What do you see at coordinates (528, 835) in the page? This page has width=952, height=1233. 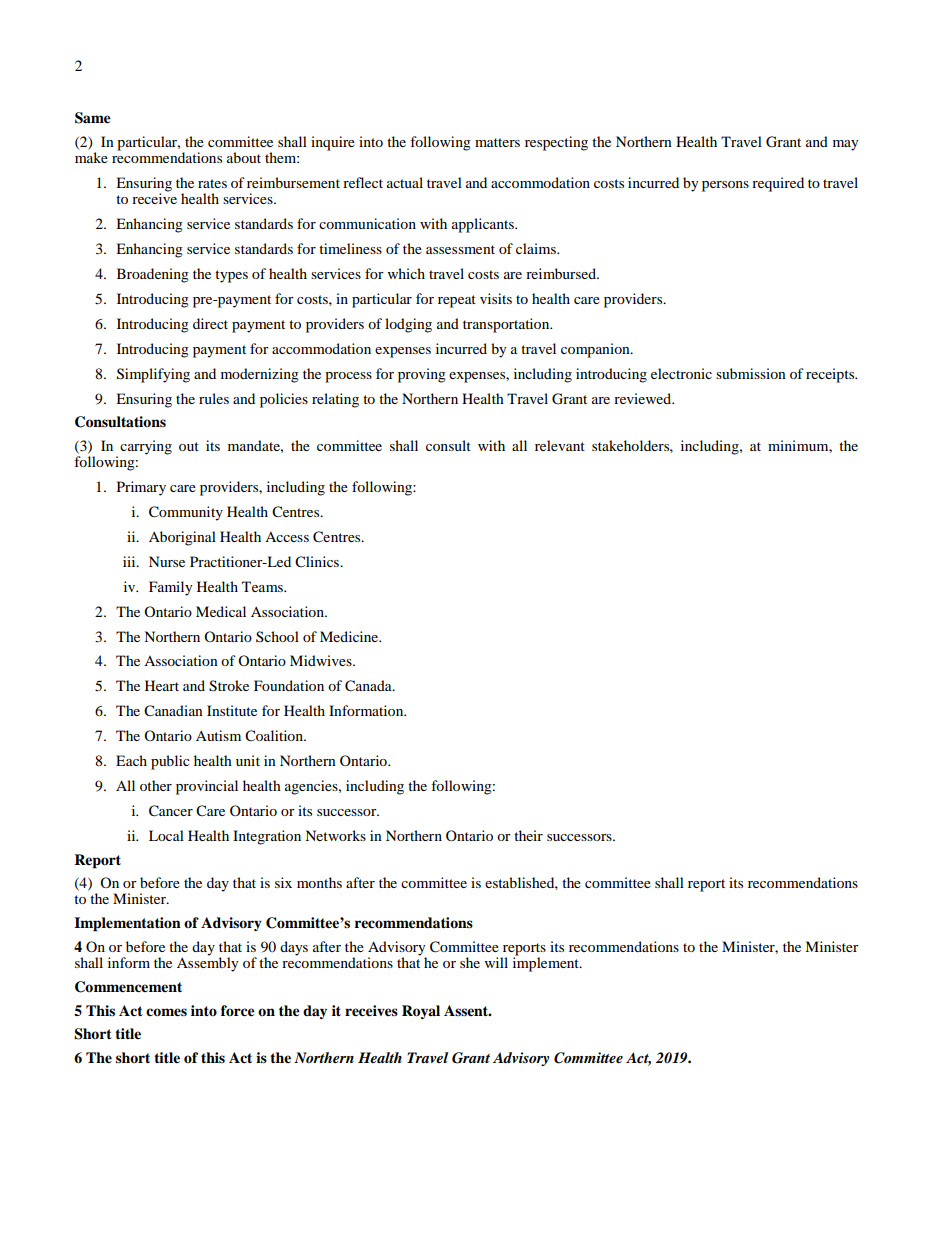 I see `their` at bounding box center [528, 835].
